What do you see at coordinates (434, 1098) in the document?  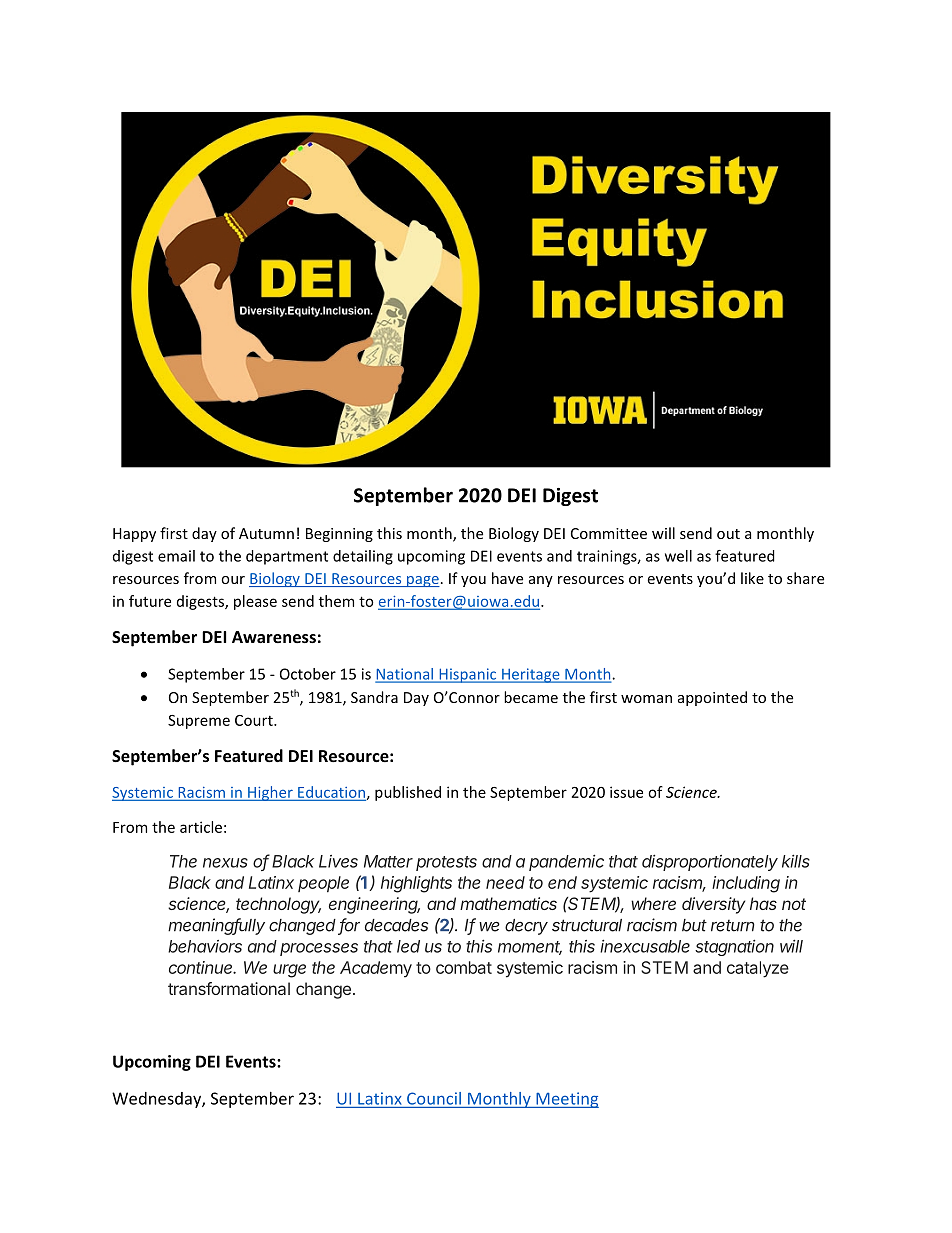 I see `Council` at bounding box center [434, 1098].
